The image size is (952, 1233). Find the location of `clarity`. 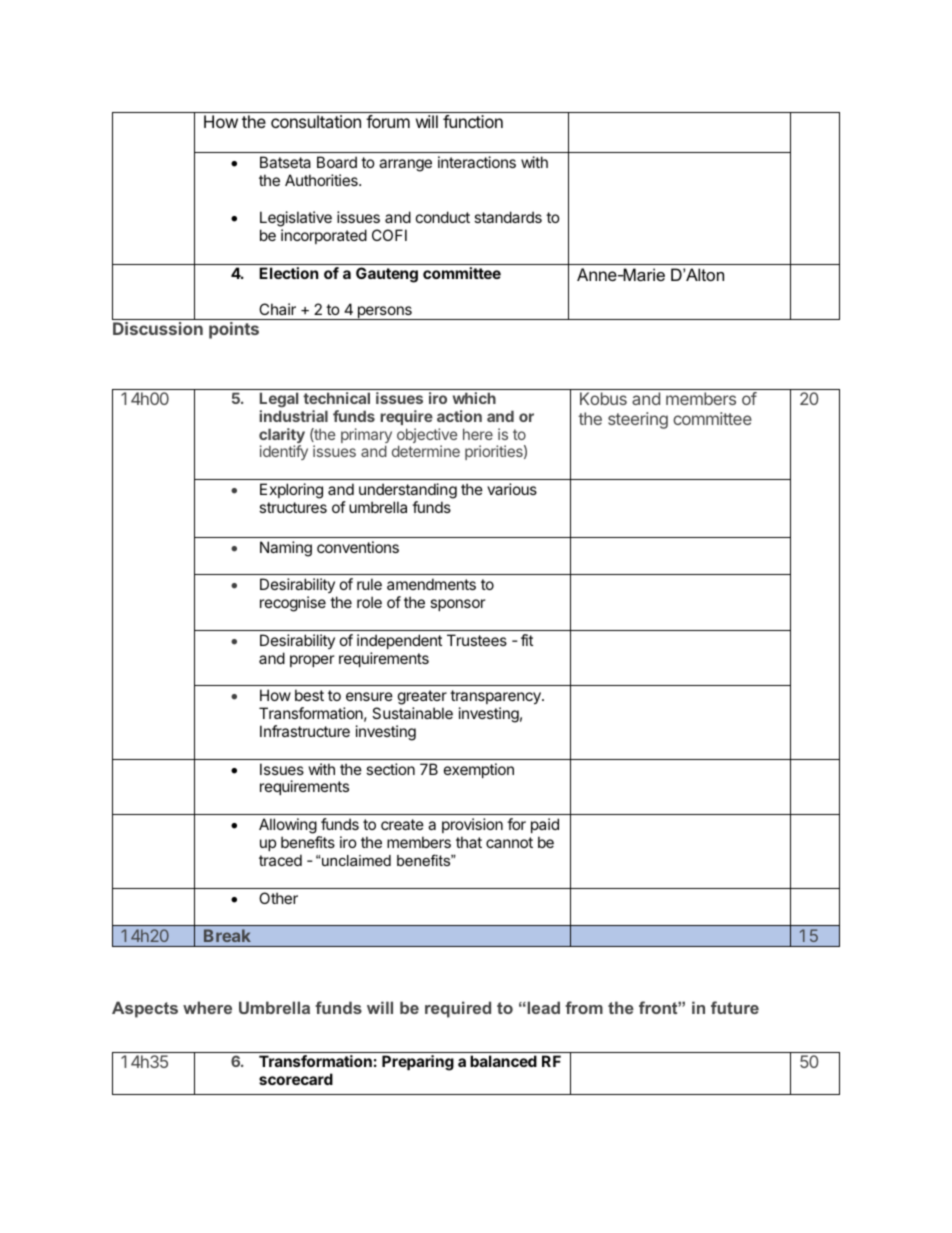

clarity is located at coordinates (282, 437).
